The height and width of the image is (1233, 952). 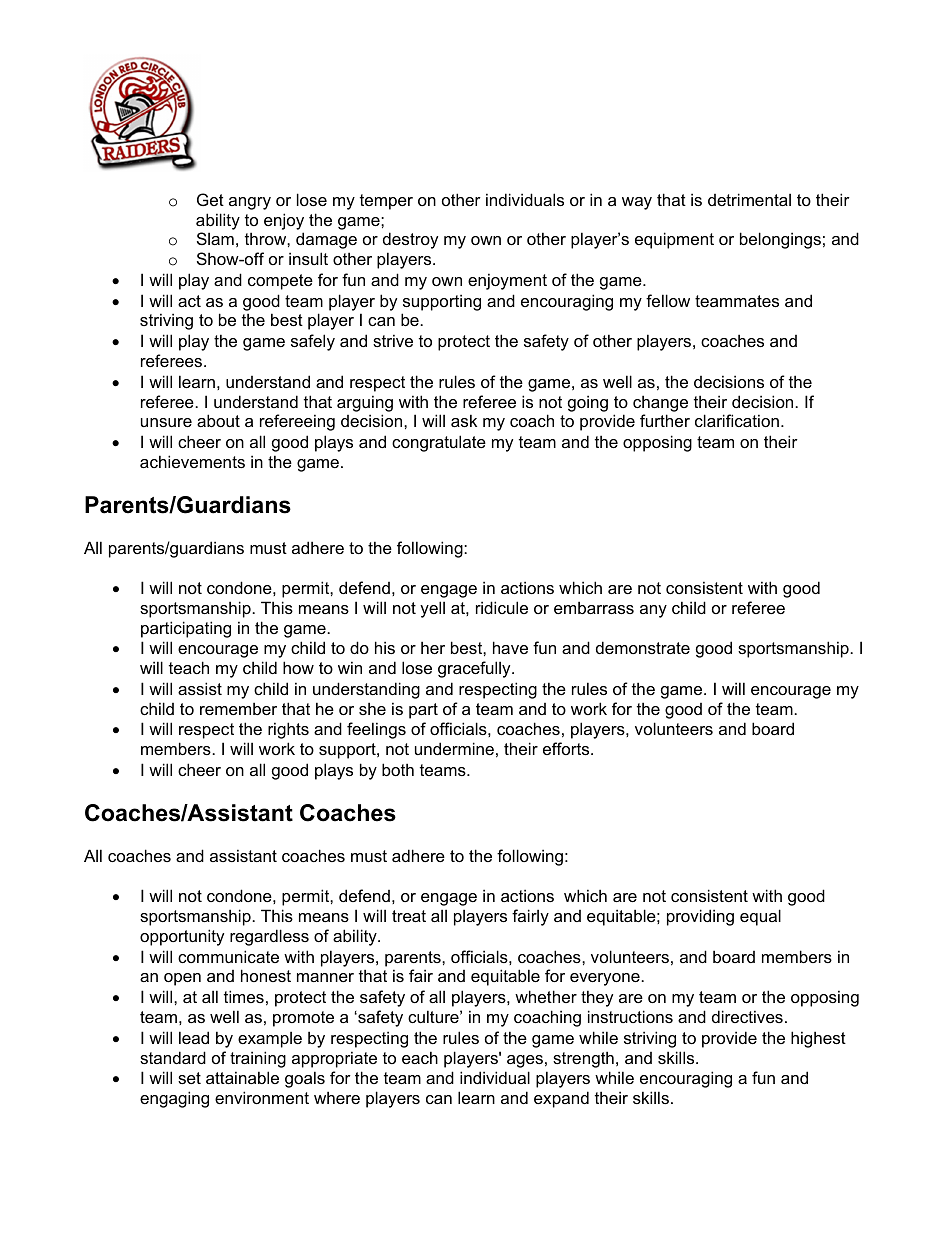 What do you see at coordinates (525, 1061) in the image?
I see `ages` at bounding box center [525, 1061].
